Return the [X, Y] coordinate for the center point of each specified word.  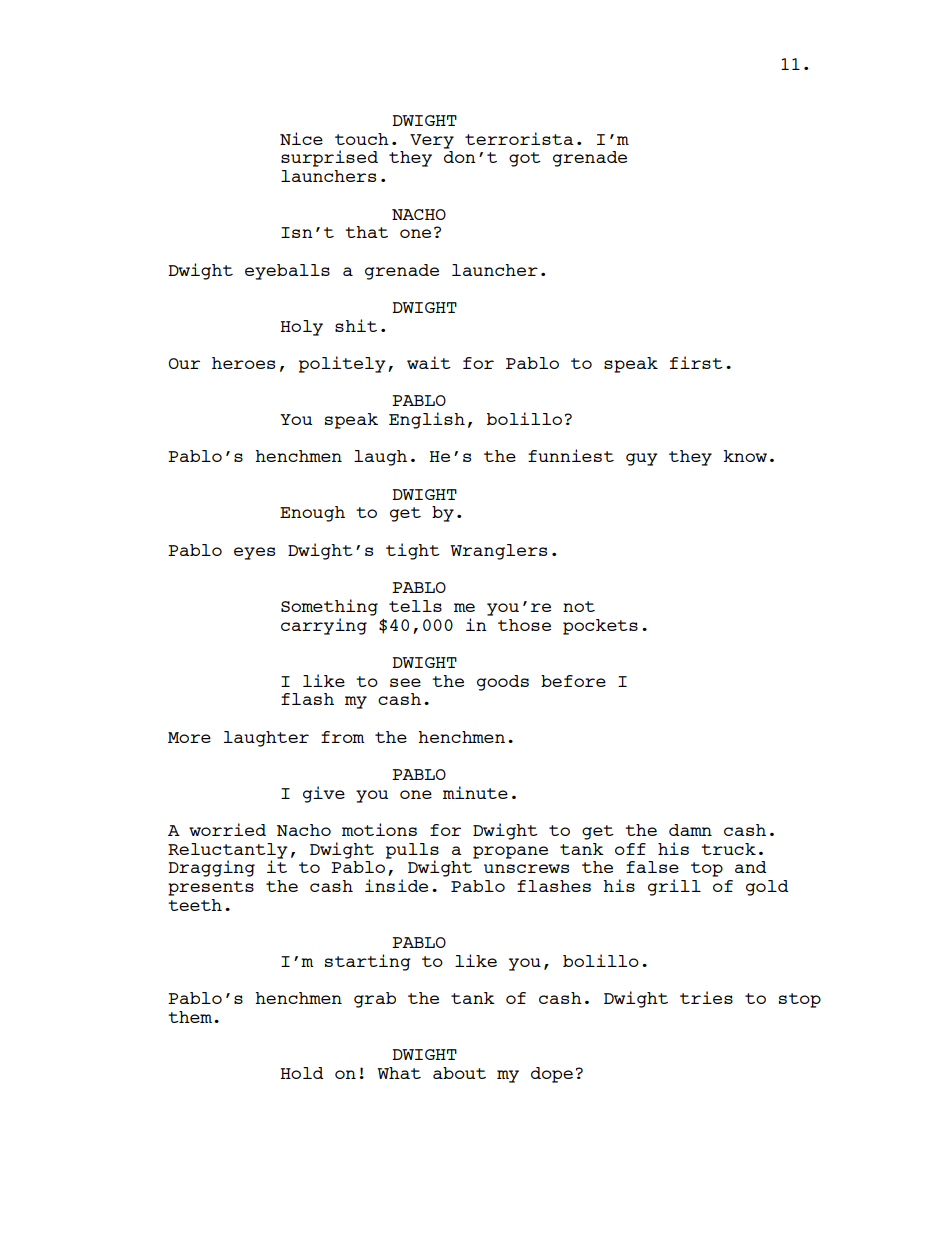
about [459, 1073]
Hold [302, 1073]
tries [706, 997]
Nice [301, 138]
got [525, 159]
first [696, 362]
